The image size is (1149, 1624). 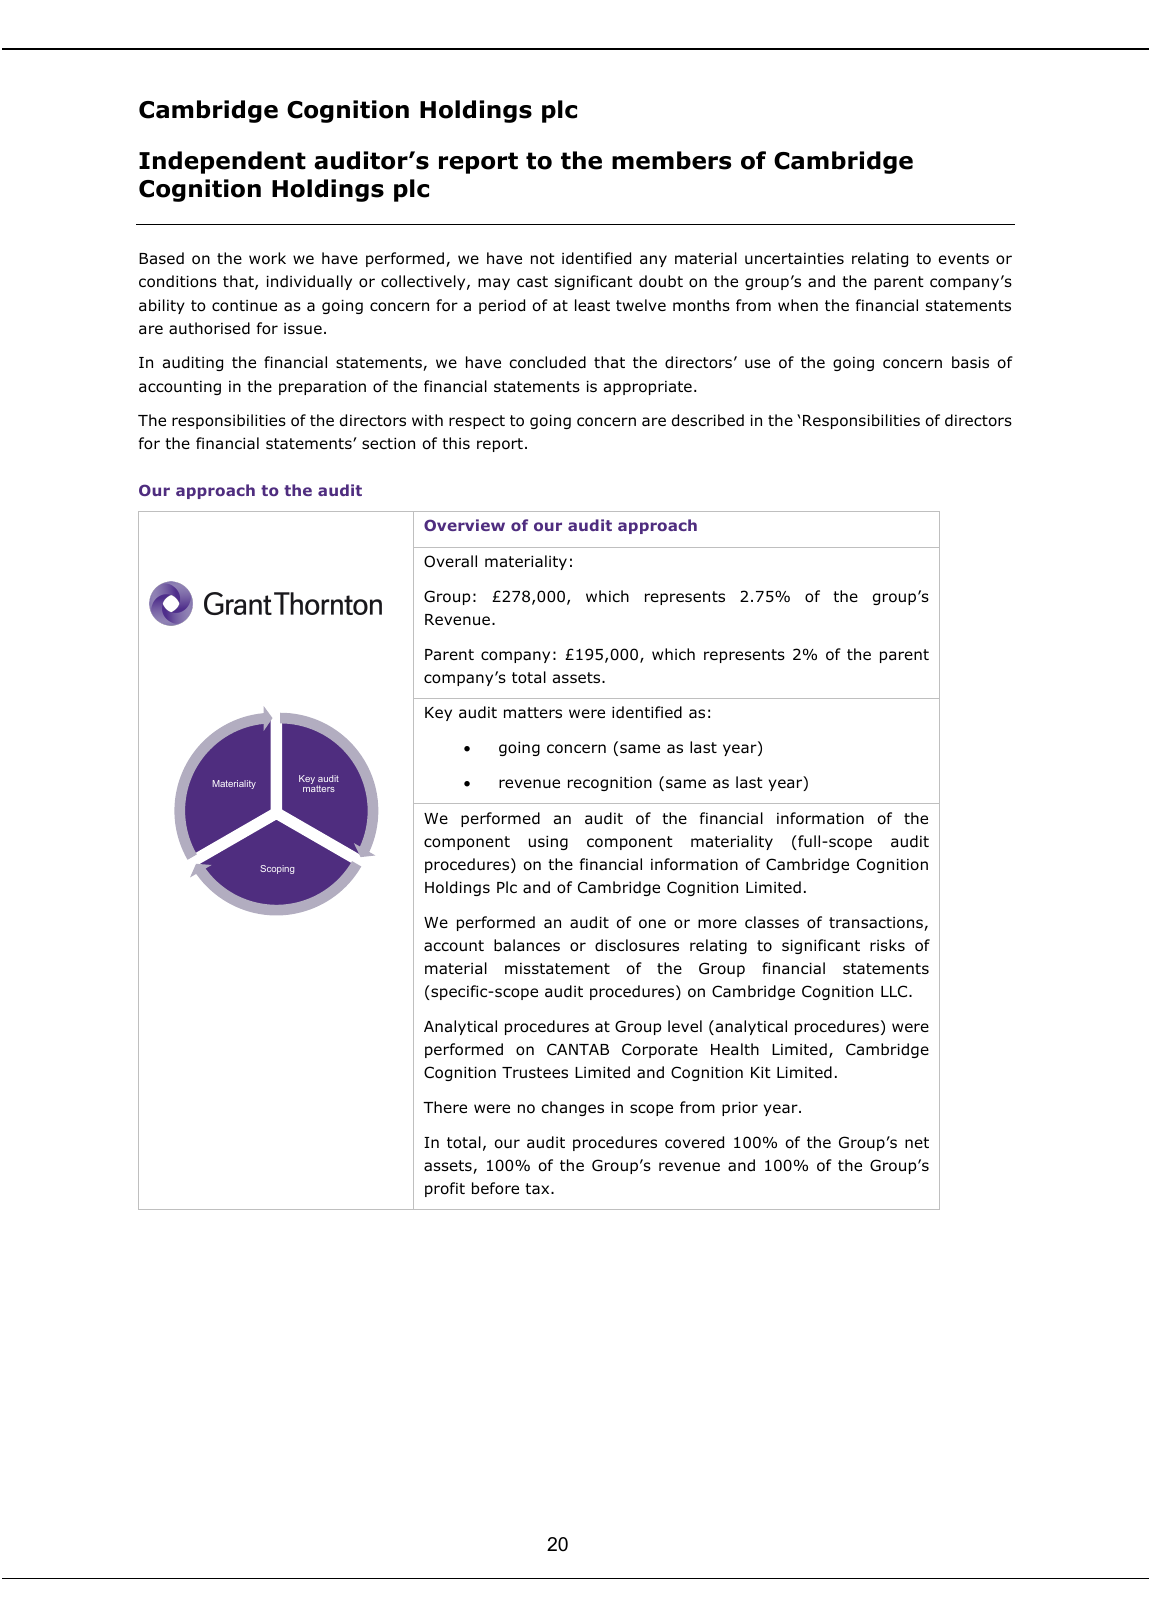 I want to click on tax, so click(x=538, y=1188).
